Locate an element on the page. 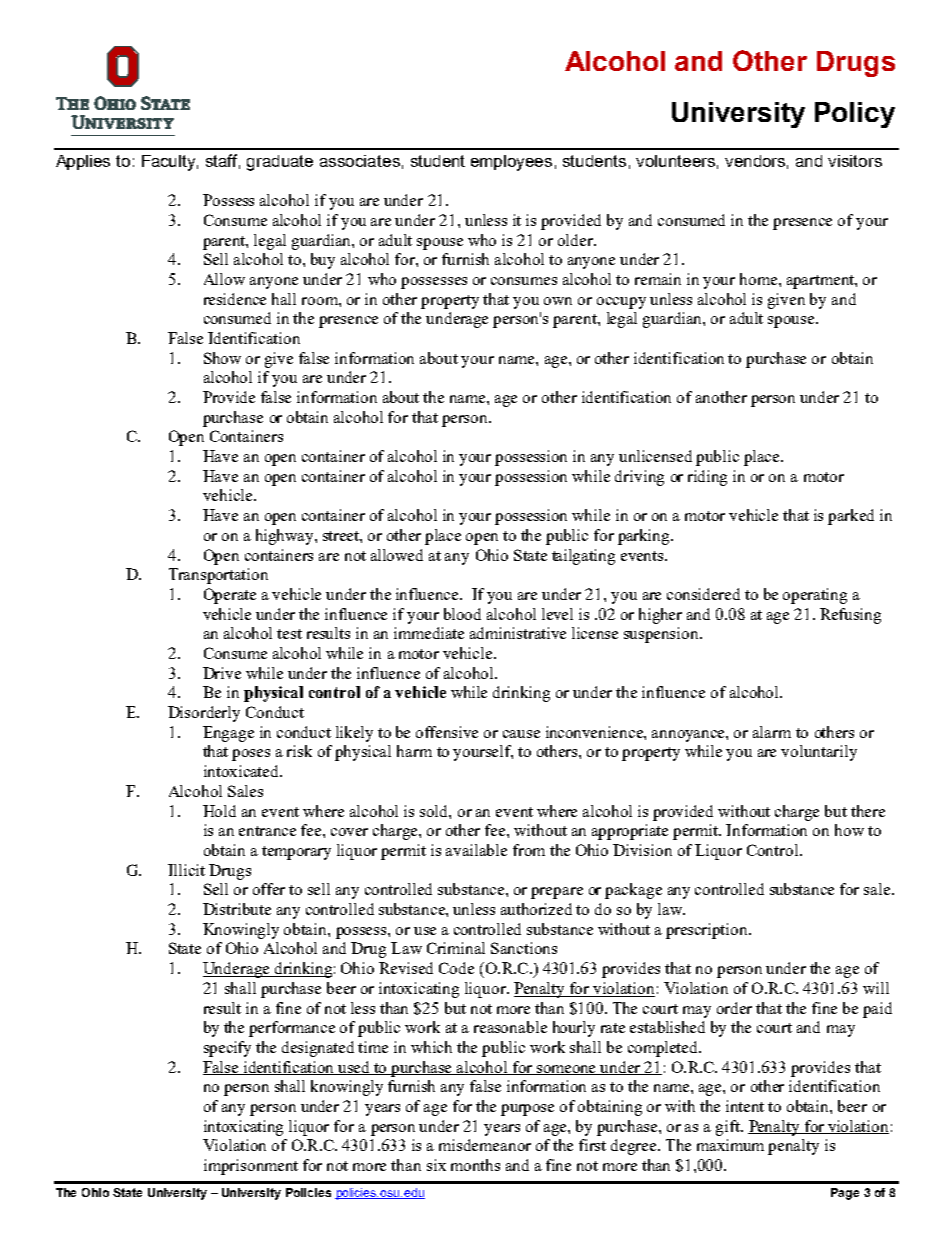 The height and width of the page is (1233, 952). highway is located at coordinates (286, 537).
